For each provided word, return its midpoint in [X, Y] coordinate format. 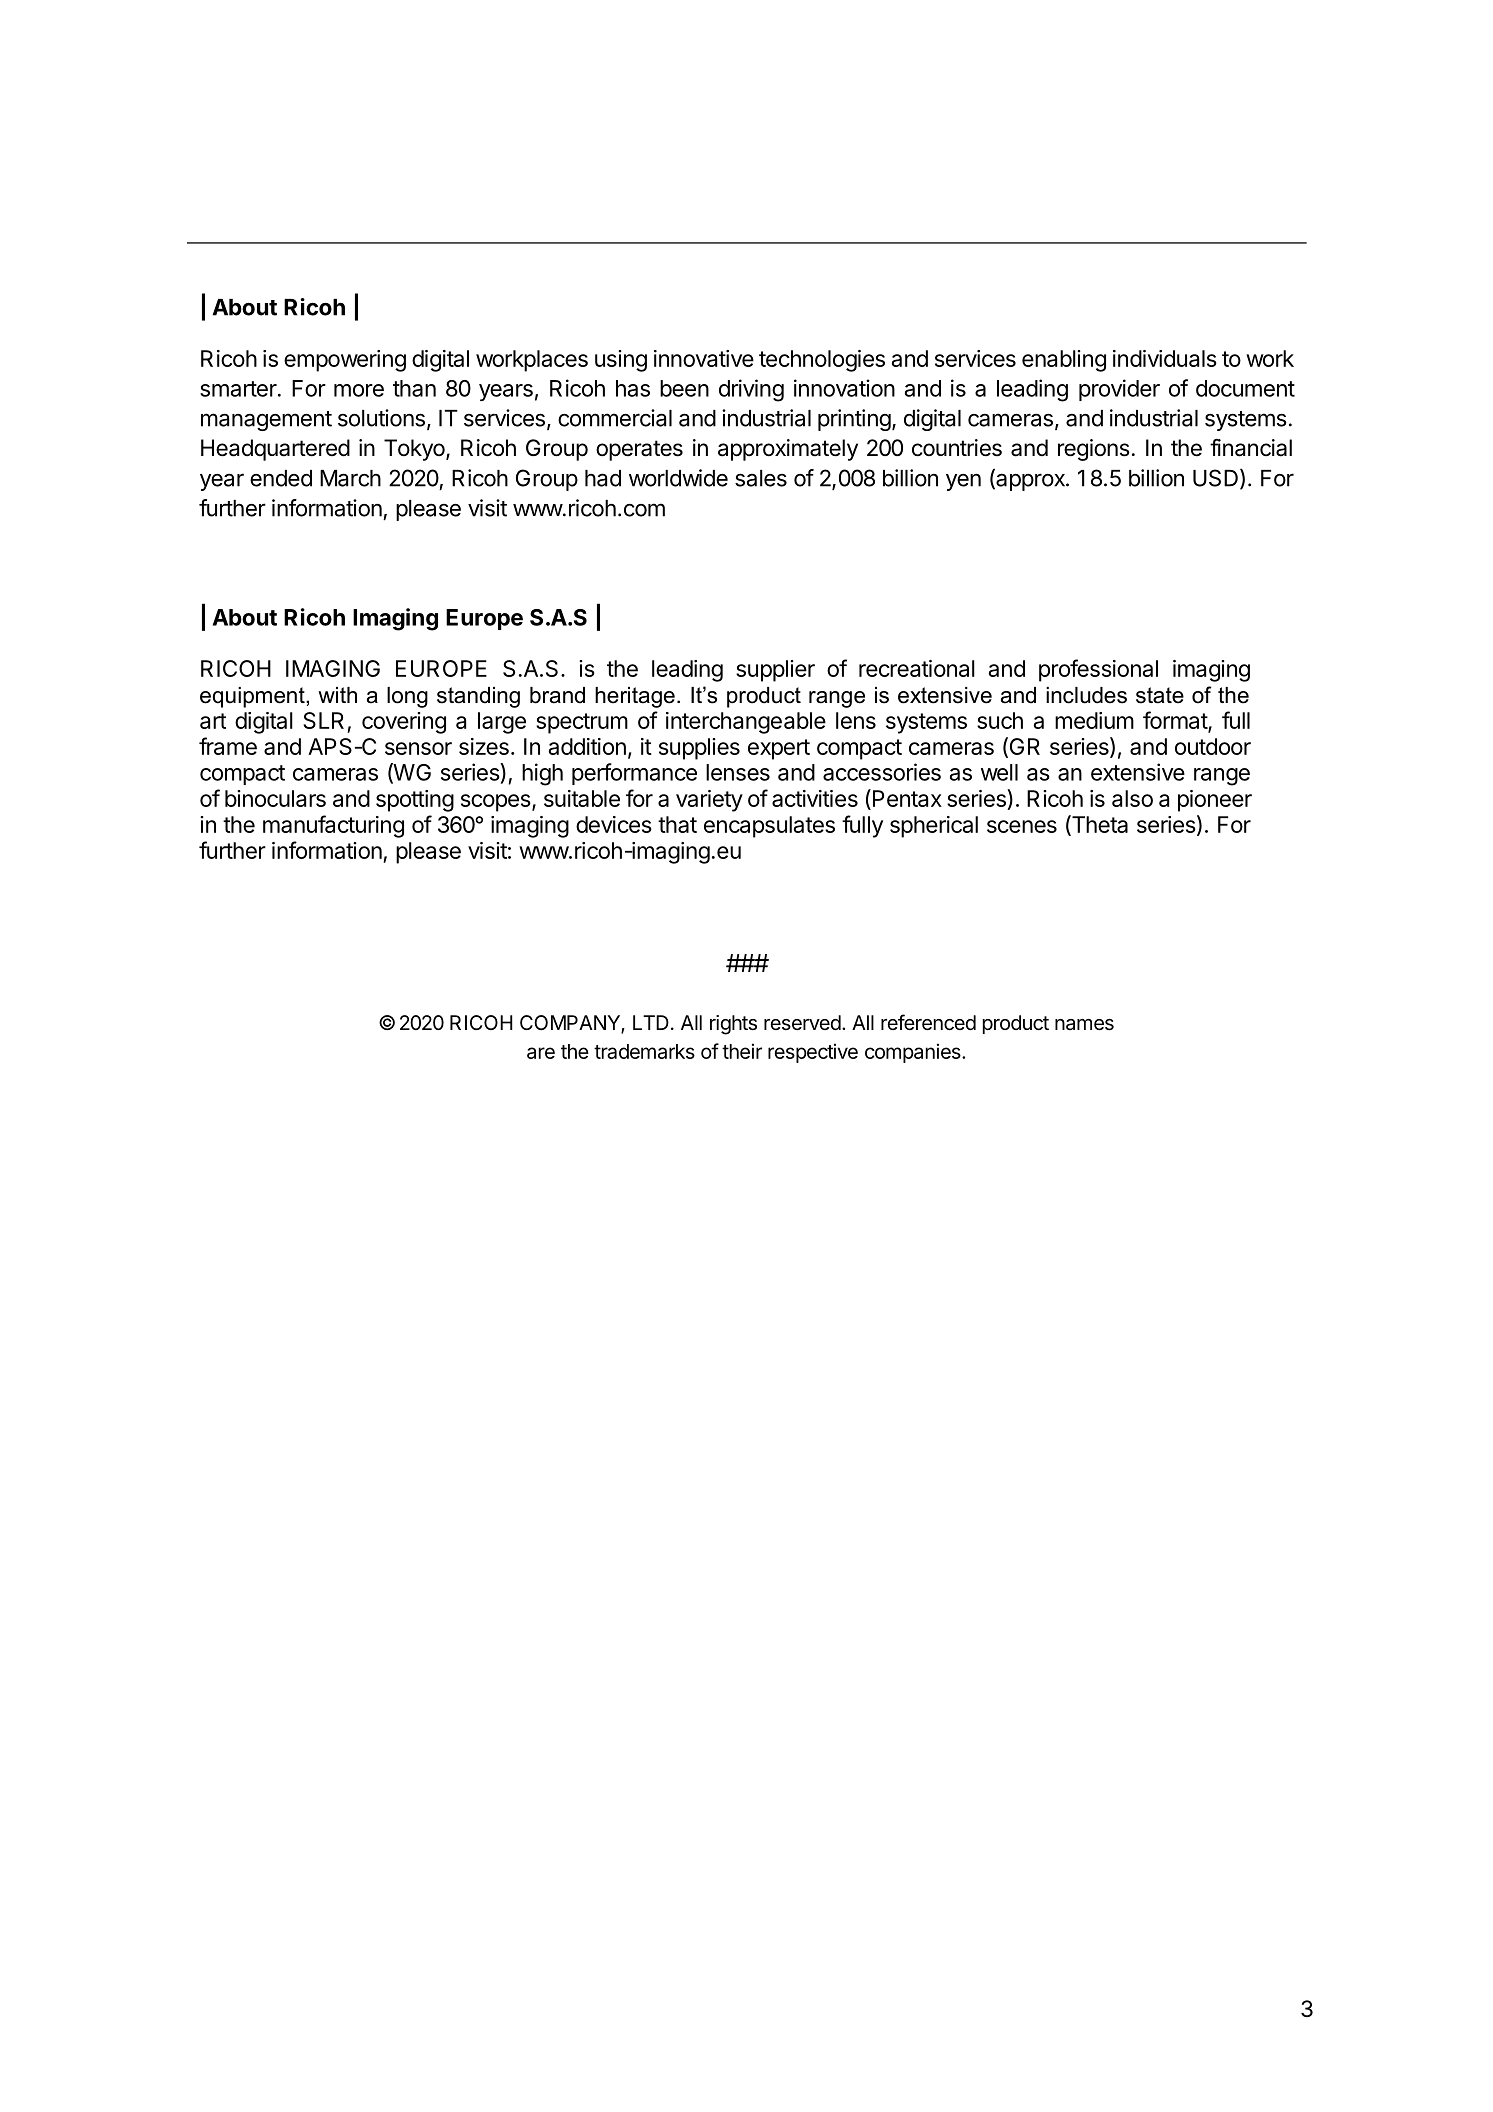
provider [1119, 390]
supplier [775, 671]
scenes [1022, 826]
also [1132, 798]
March [350, 478]
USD [1215, 478]
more [359, 390]
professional [1098, 670]
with [337, 695]
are [541, 1053]
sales [761, 478]
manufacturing [333, 826]
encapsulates [769, 827]
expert [779, 749]
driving [751, 390]
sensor [418, 748]
